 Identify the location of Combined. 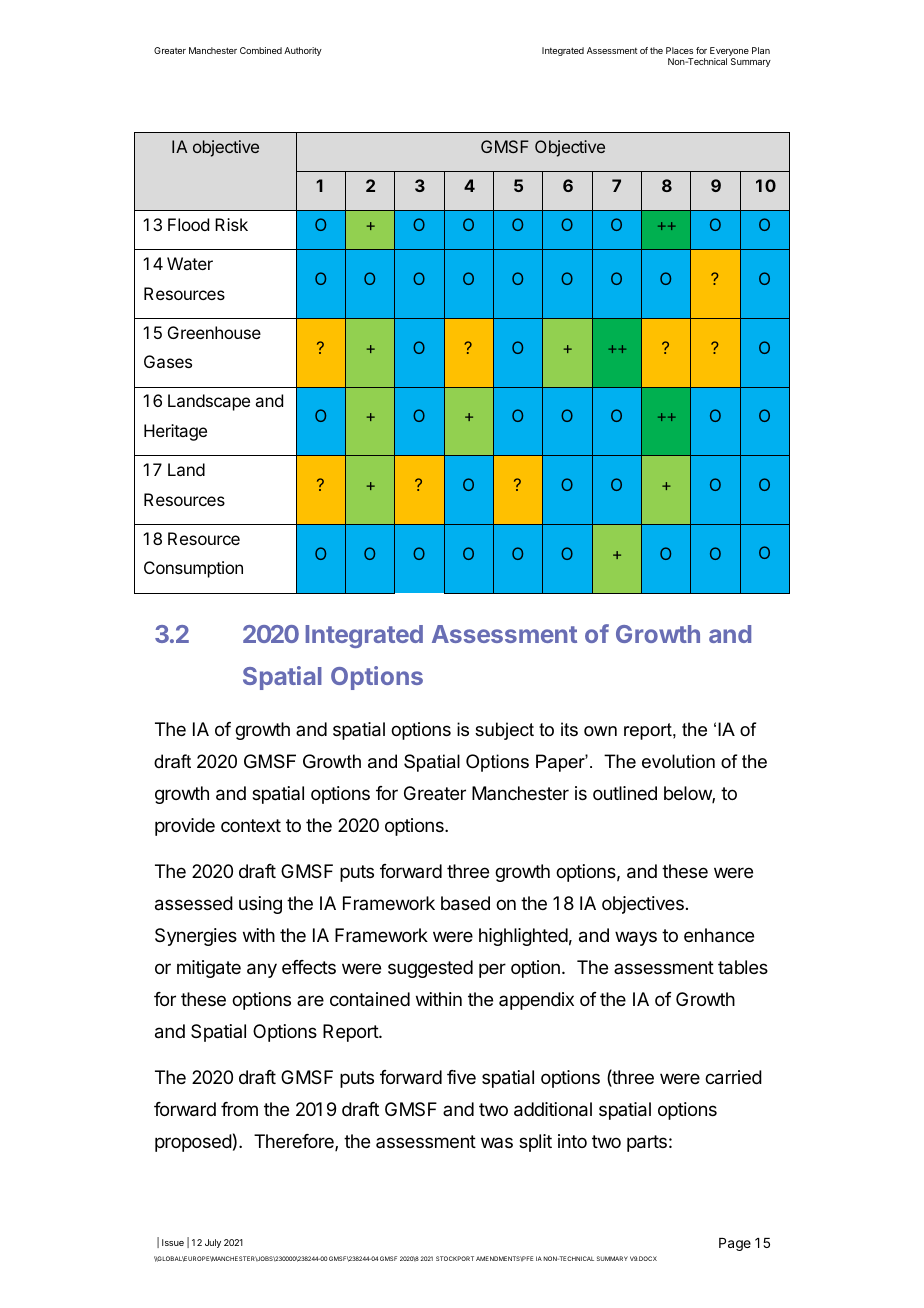
(261, 50).
